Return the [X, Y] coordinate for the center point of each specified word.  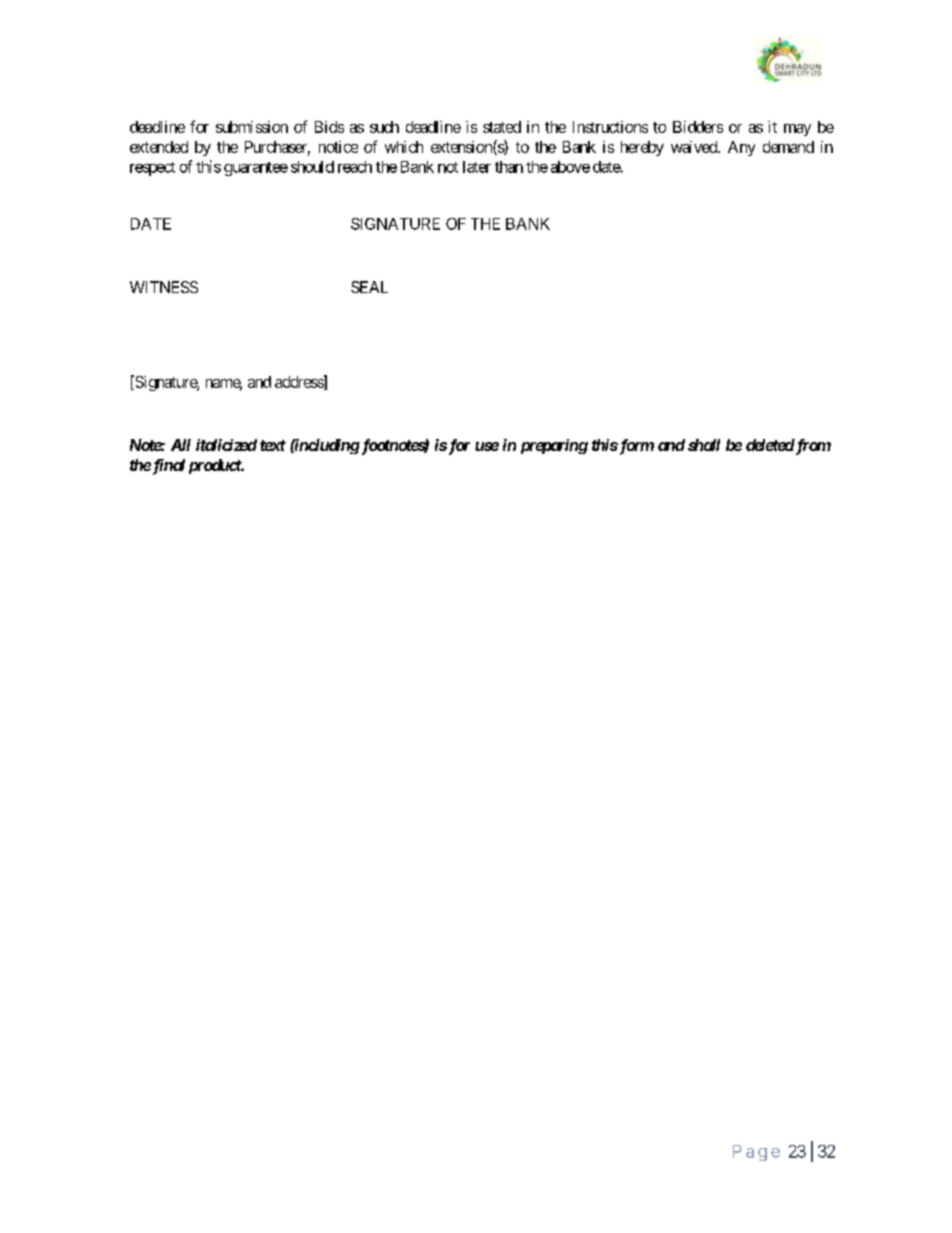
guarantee [256, 169]
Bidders [698, 127]
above [570, 167]
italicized [226, 445]
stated [502, 127]
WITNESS [164, 287]
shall [704, 445]
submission [252, 127]
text [273, 445]
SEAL [369, 287]
